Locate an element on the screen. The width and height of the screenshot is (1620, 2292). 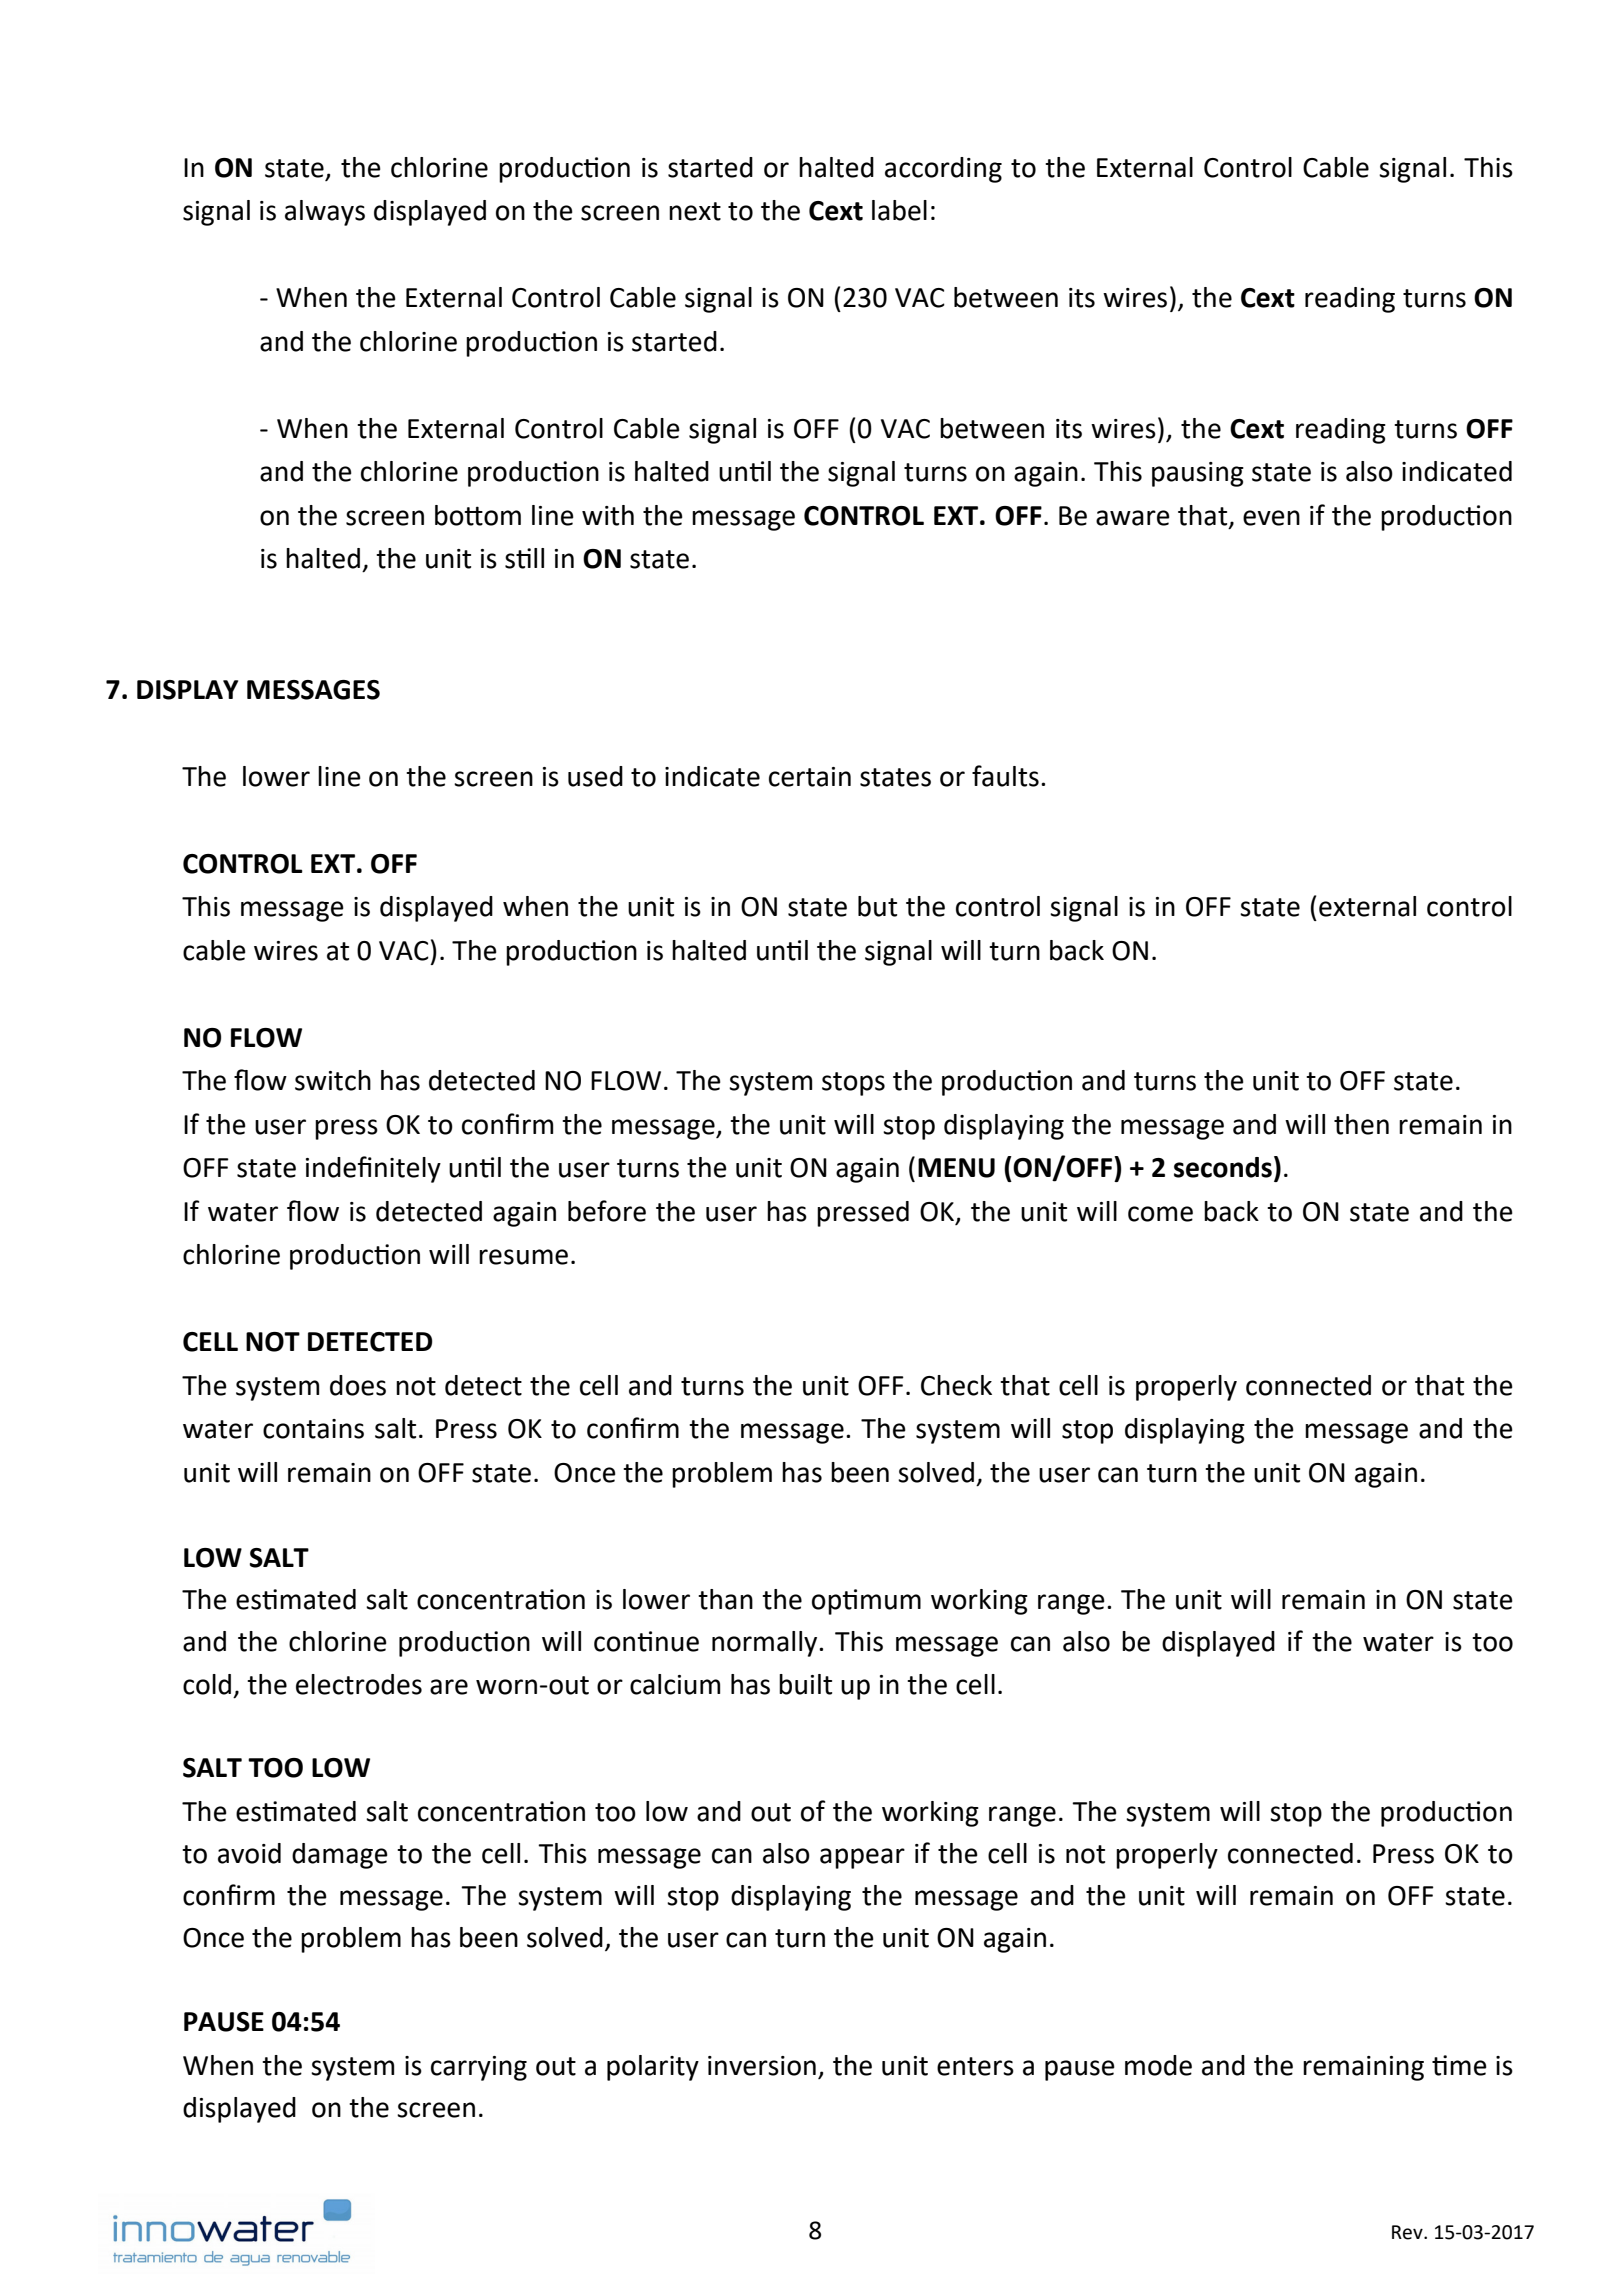
pausing is located at coordinates (1198, 474).
